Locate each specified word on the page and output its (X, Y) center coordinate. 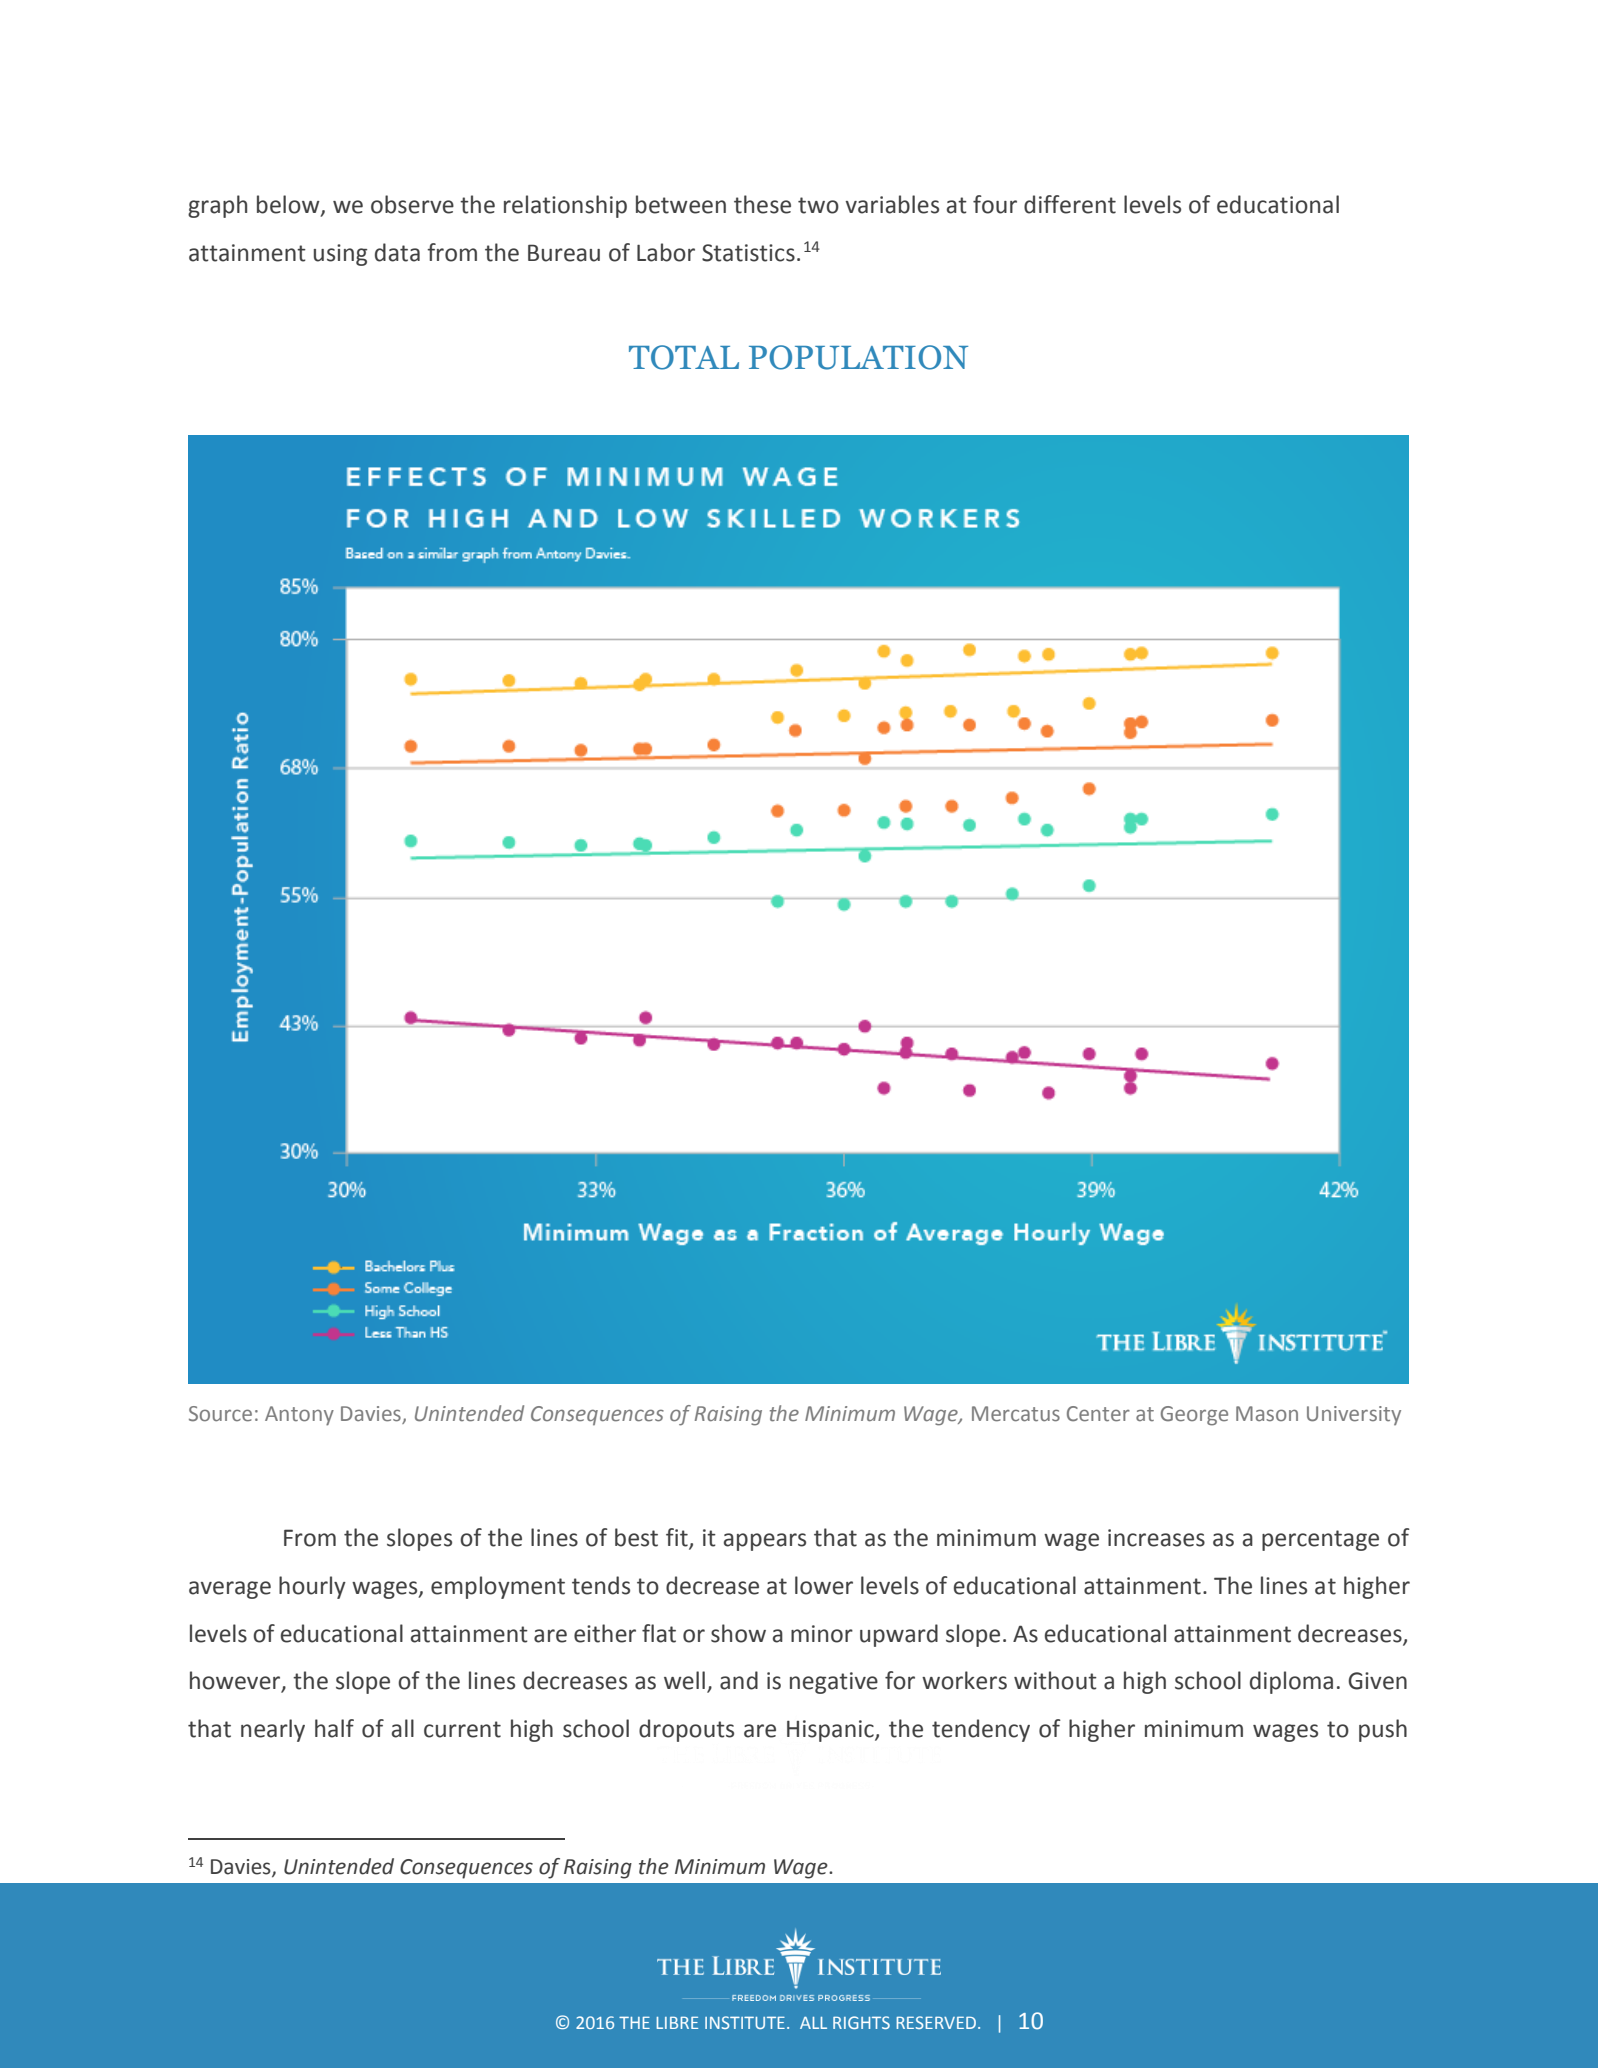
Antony (299, 1416)
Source (220, 1414)
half (334, 1728)
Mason (1267, 1413)
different (1070, 204)
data (397, 252)
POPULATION (858, 357)
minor (822, 1634)
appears (765, 1542)
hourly (312, 1587)
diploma (1291, 1682)
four (995, 204)
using (340, 255)
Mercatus (1016, 1414)
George (1194, 1416)
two (818, 205)
